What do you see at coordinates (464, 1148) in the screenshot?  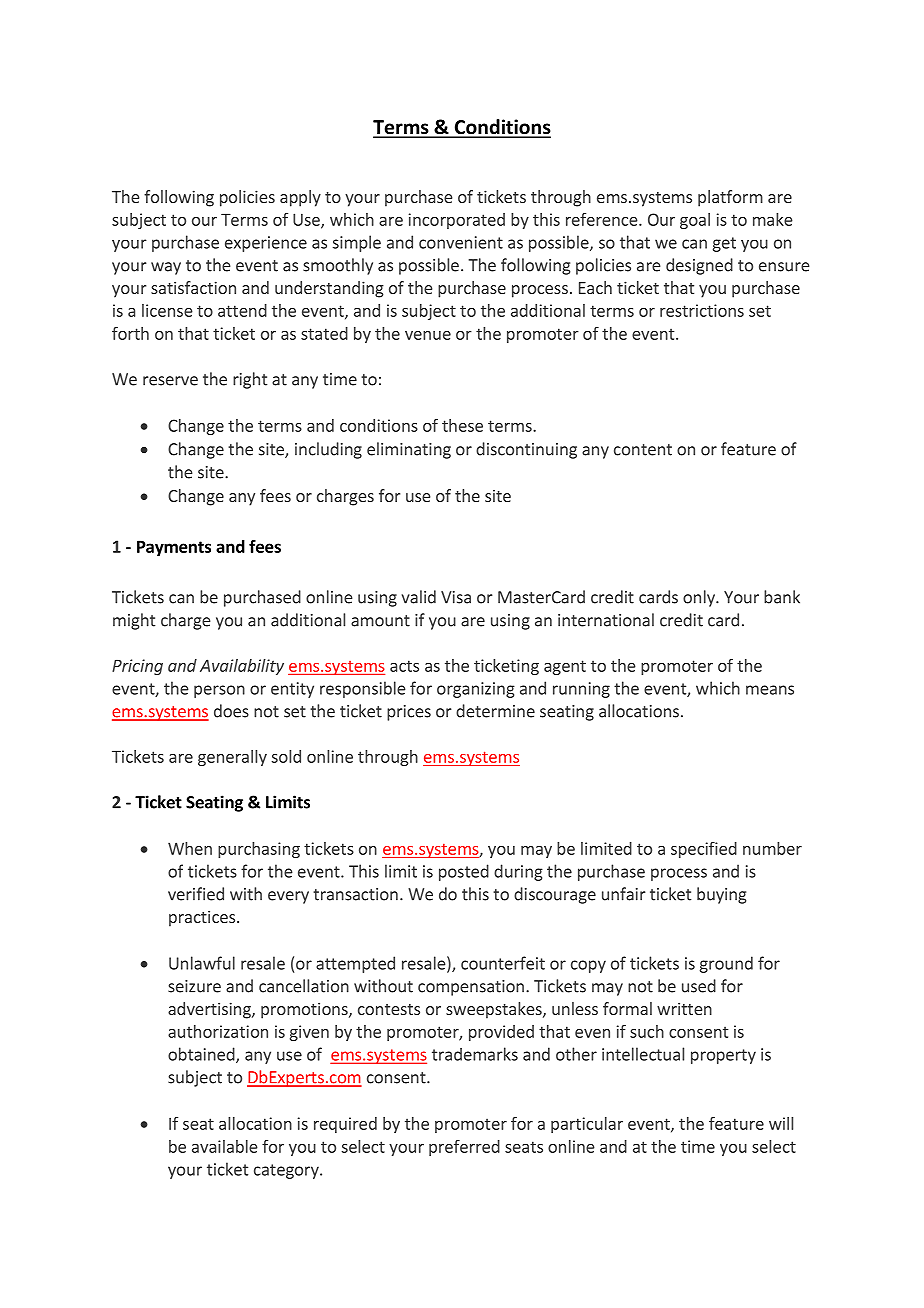 I see `preferred` at bounding box center [464, 1148].
